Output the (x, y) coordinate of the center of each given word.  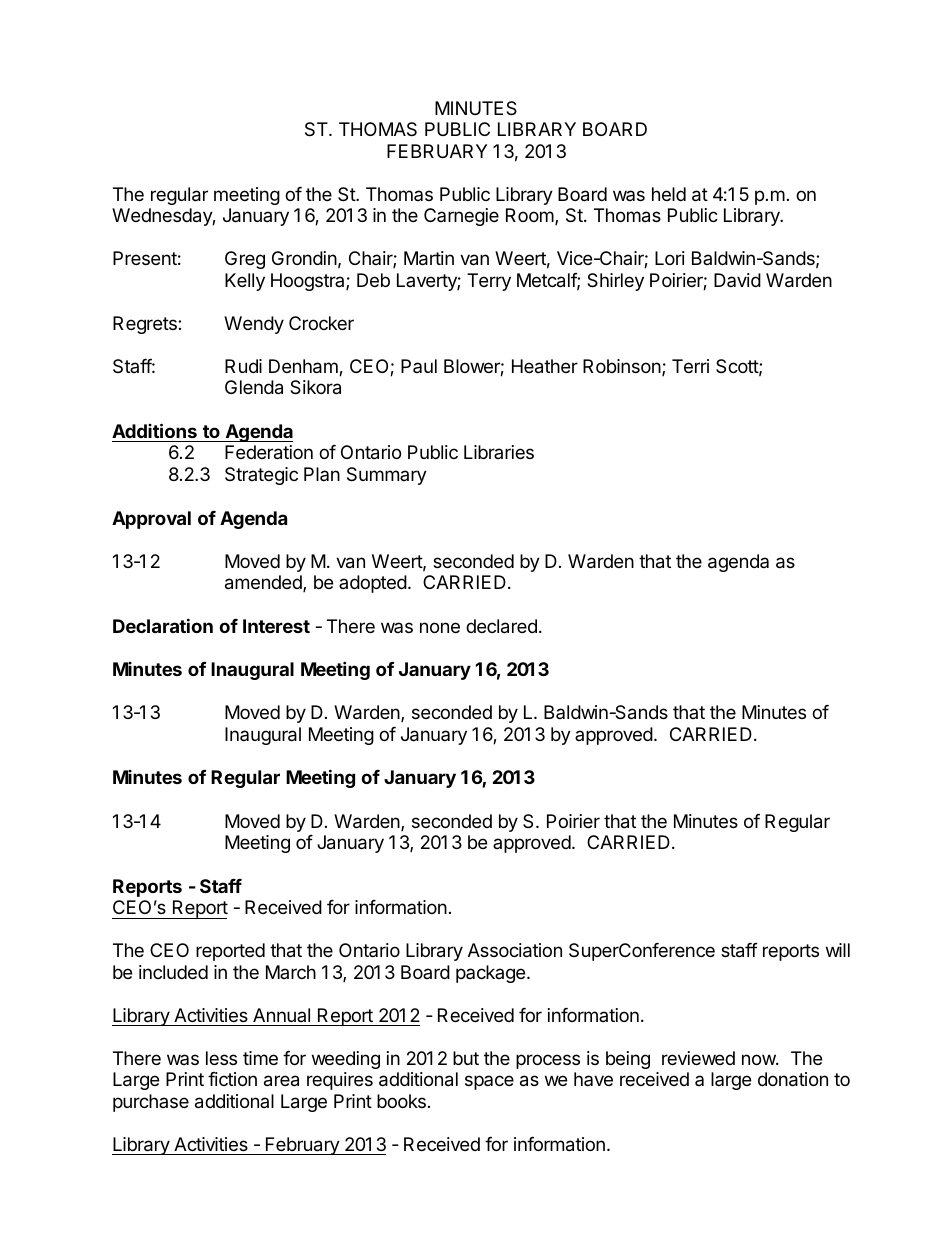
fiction (232, 1079)
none (440, 627)
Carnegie (461, 217)
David (737, 280)
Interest (276, 626)
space (489, 1082)
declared (501, 626)
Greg (245, 260)
